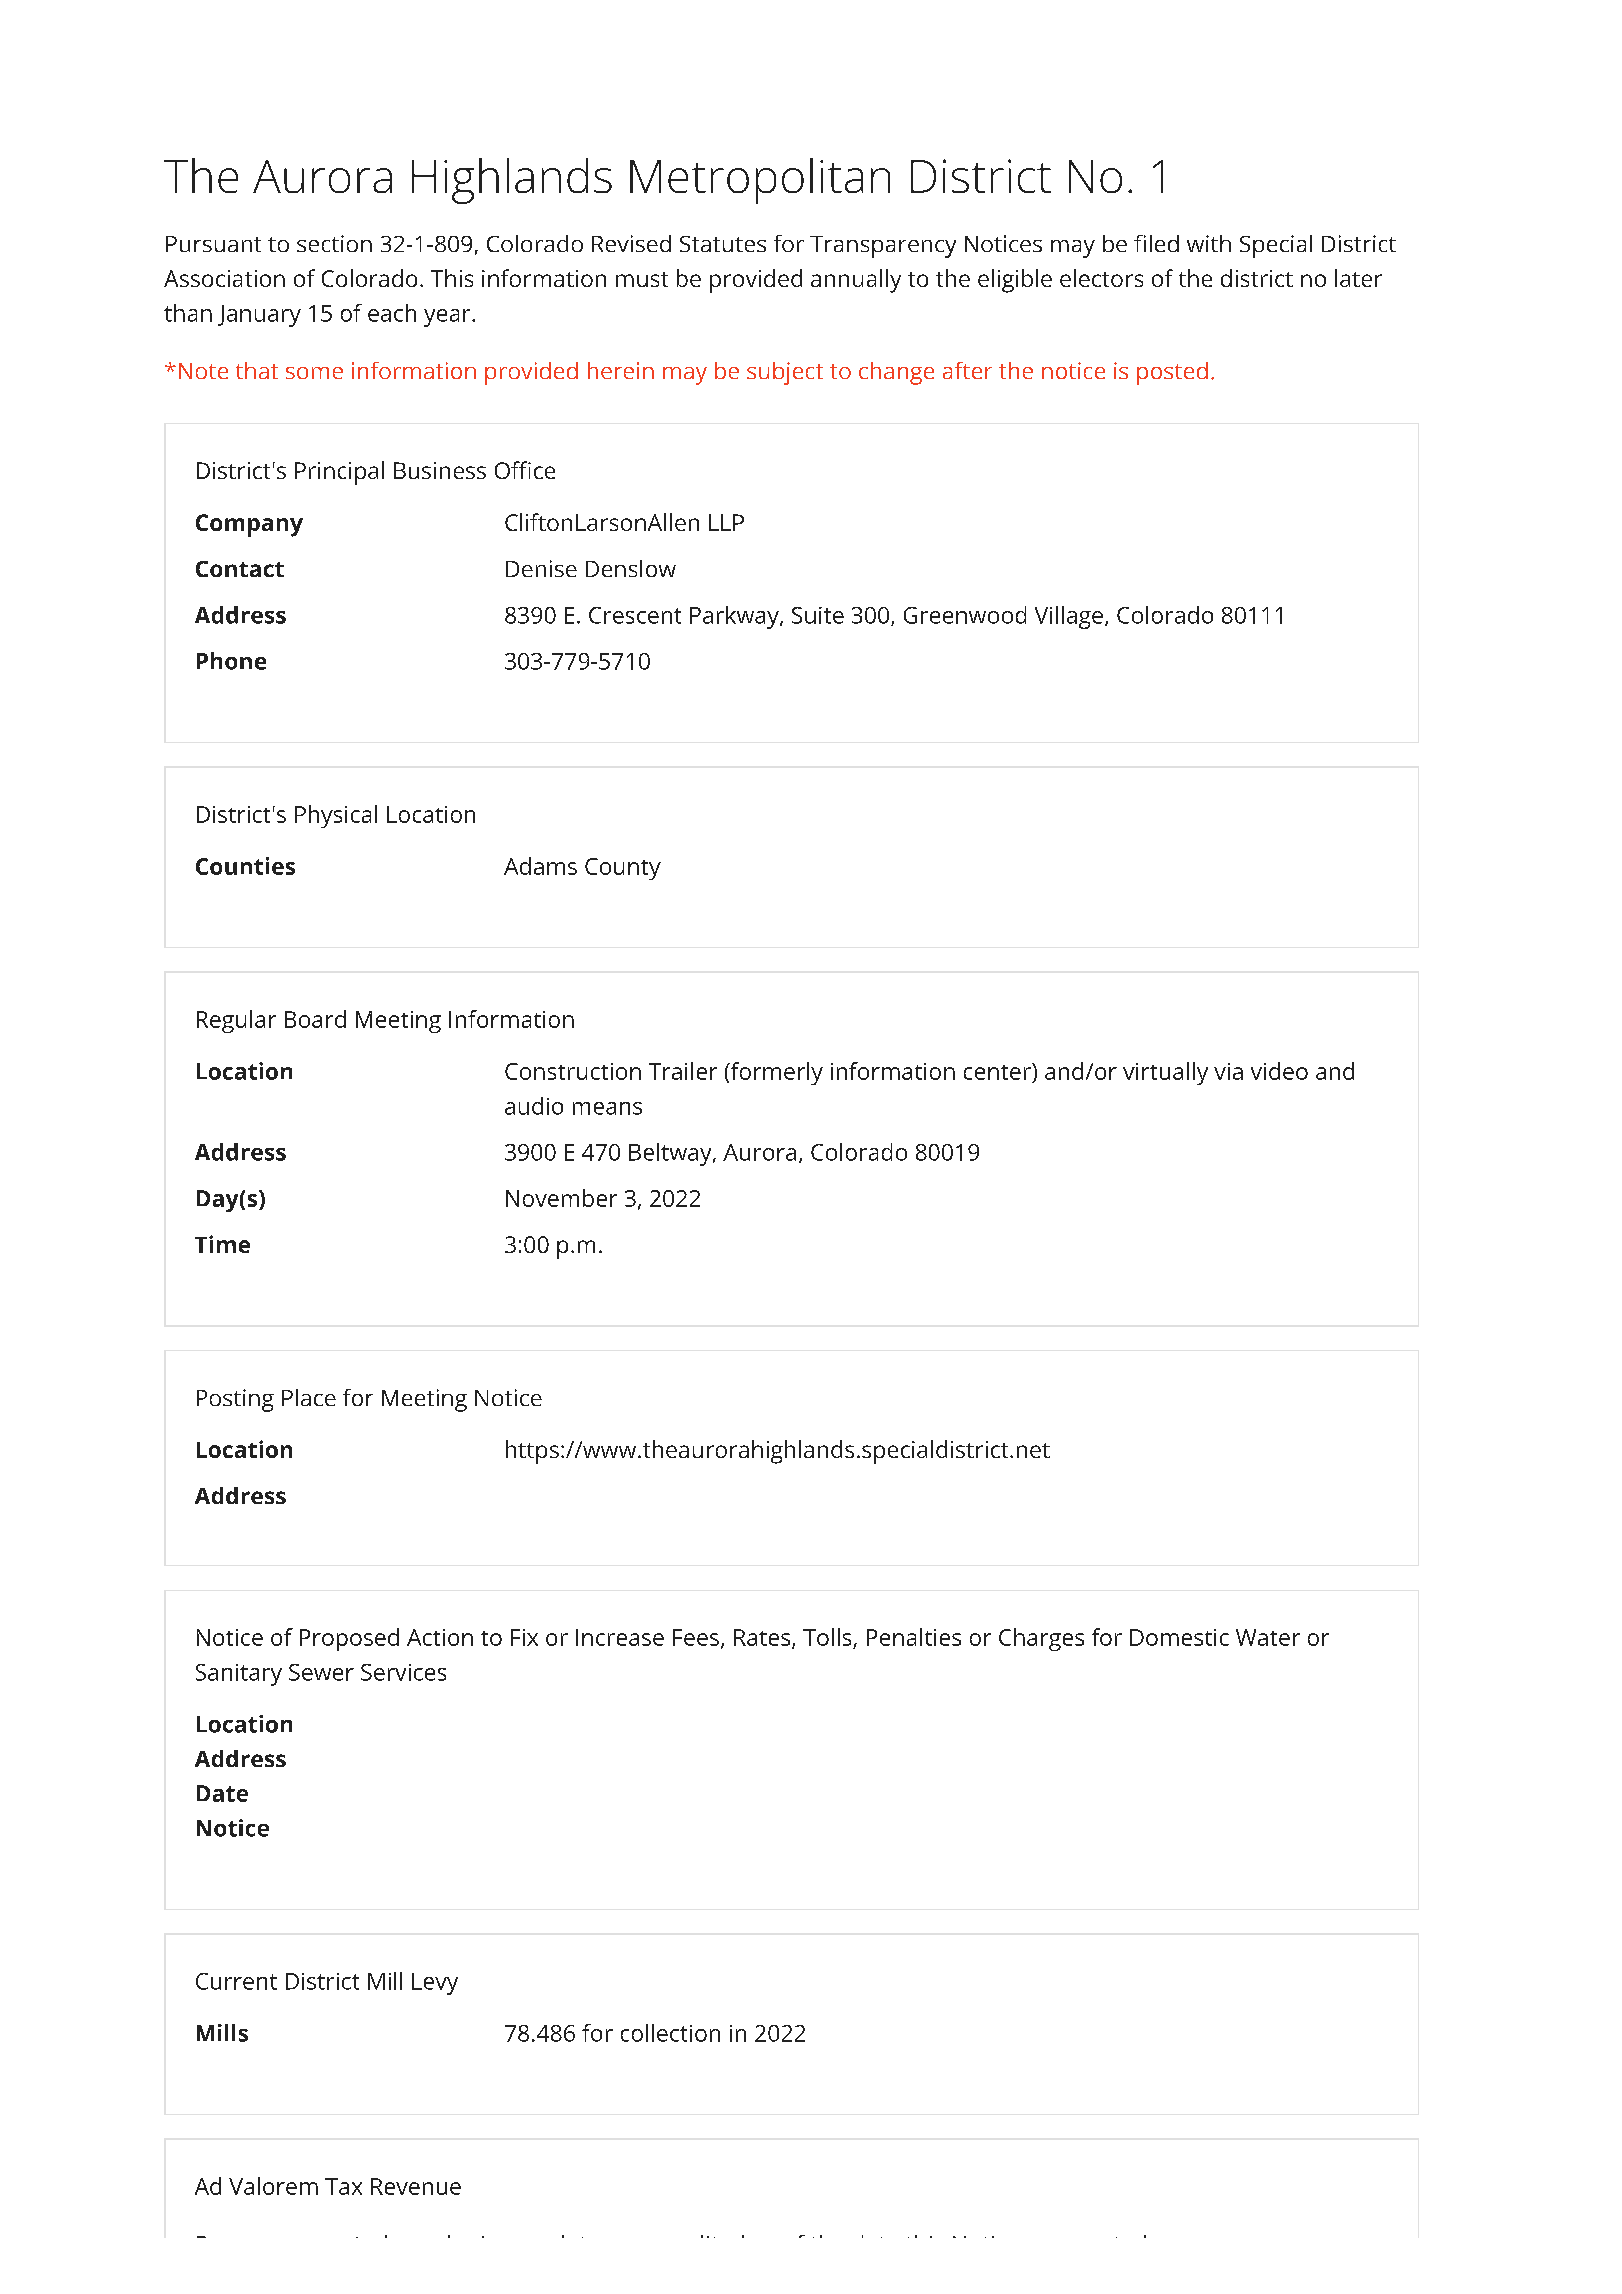  What do you see at coordinates (762, 1637) in the document?
I see `Rates` at bounding box center [762, 1637].
